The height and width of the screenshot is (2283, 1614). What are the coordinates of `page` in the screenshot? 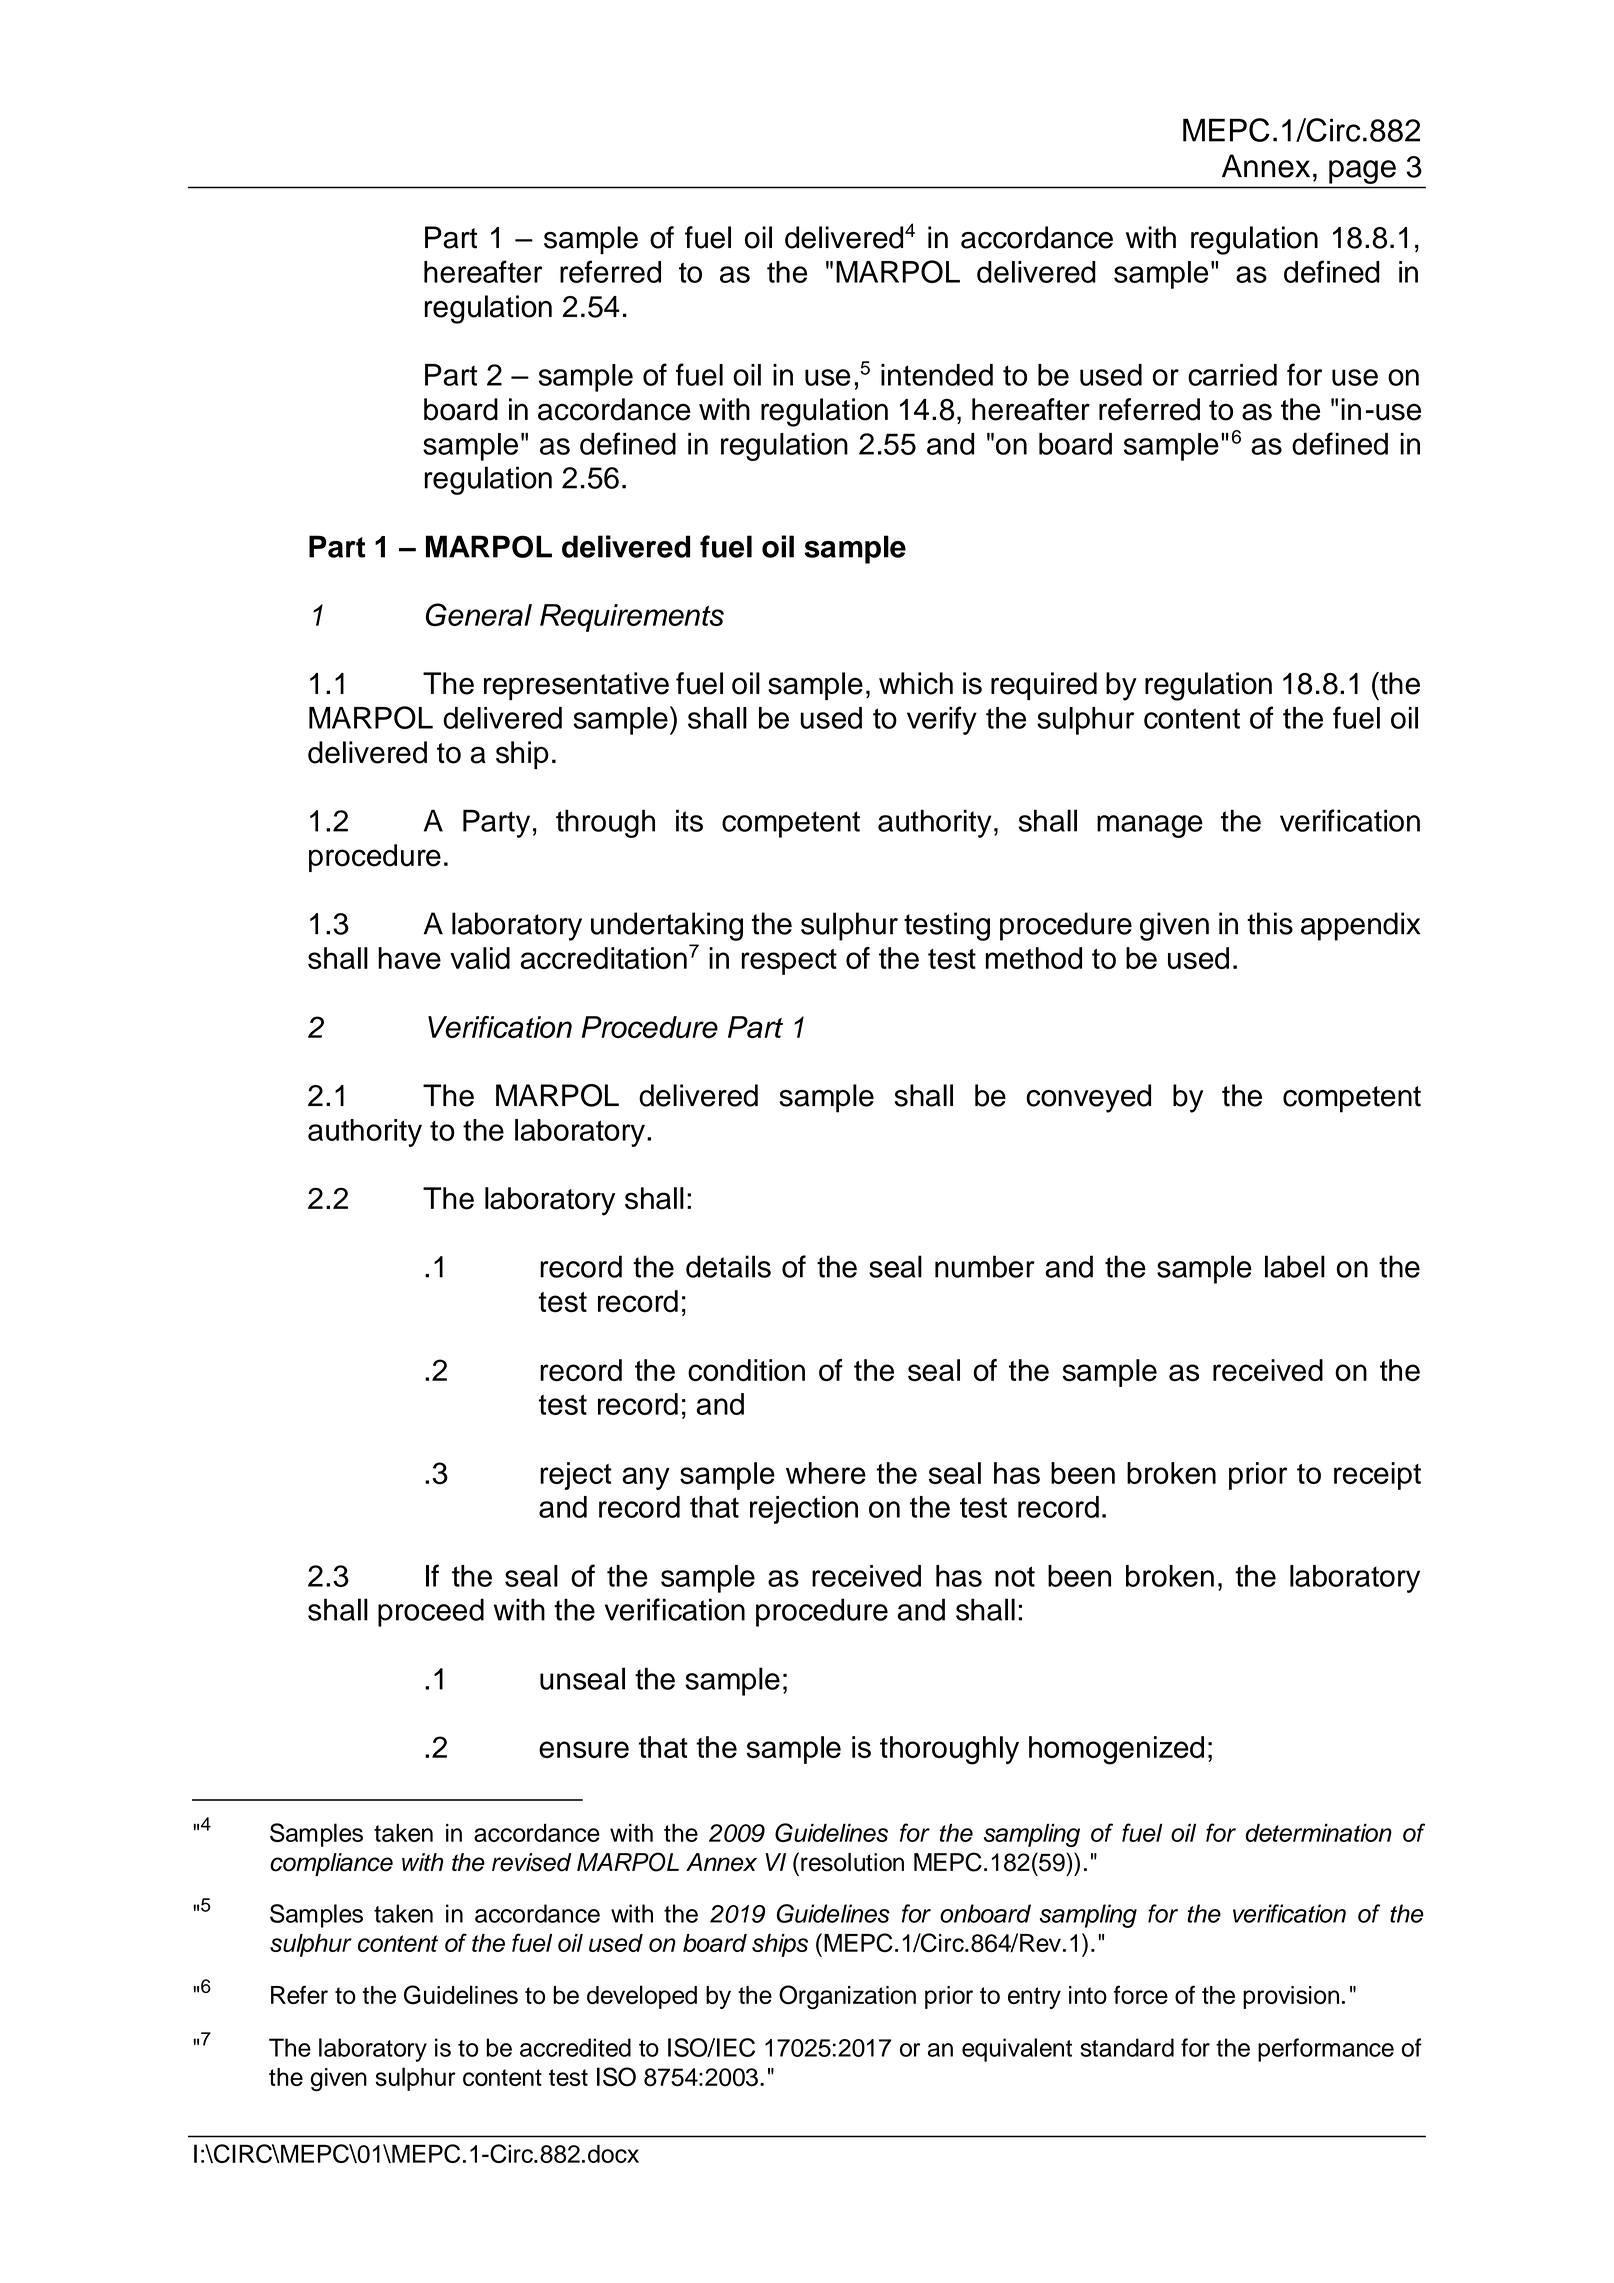 It's located at (1362, 172).
